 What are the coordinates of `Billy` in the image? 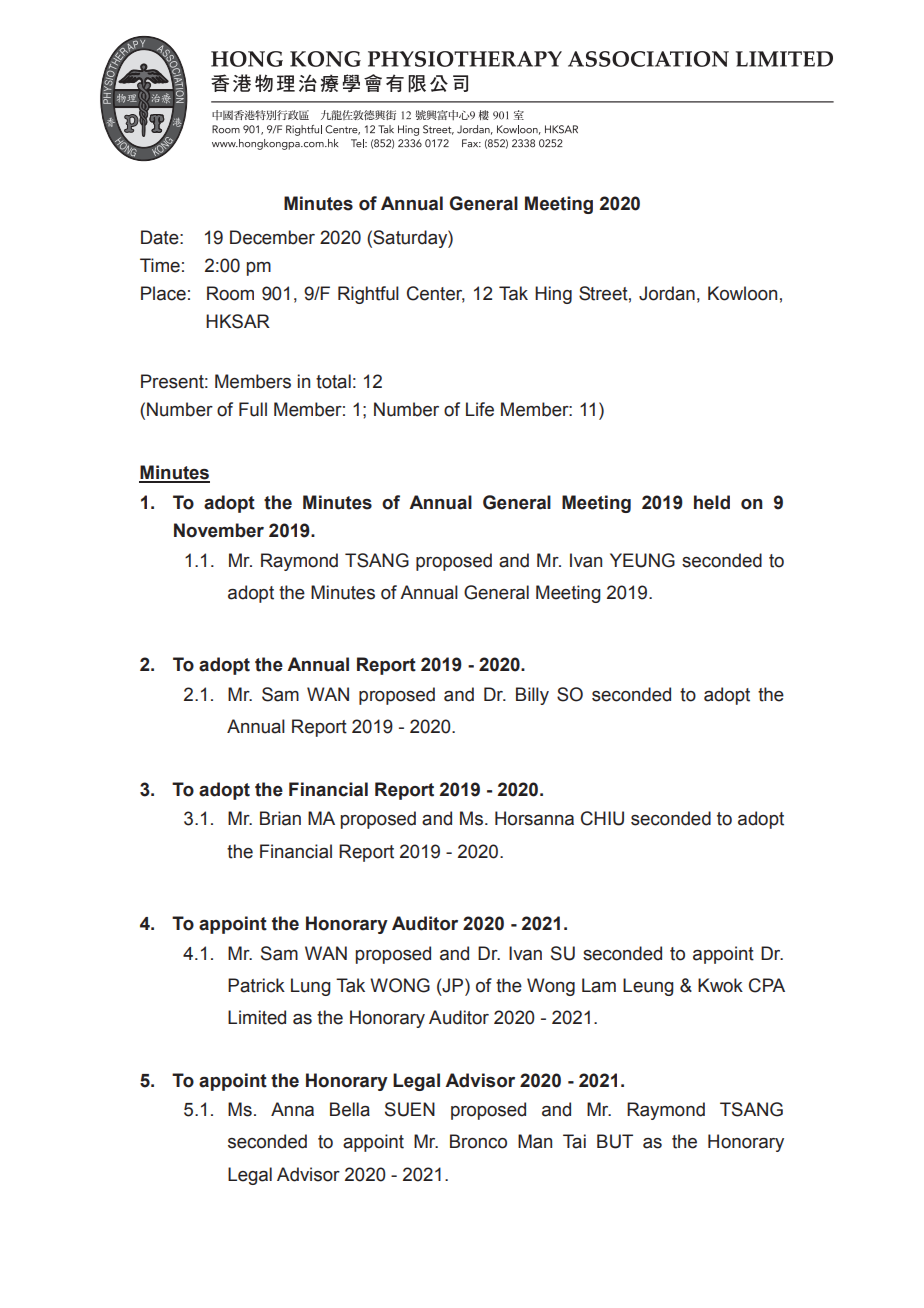 It's located at (532, 696).
